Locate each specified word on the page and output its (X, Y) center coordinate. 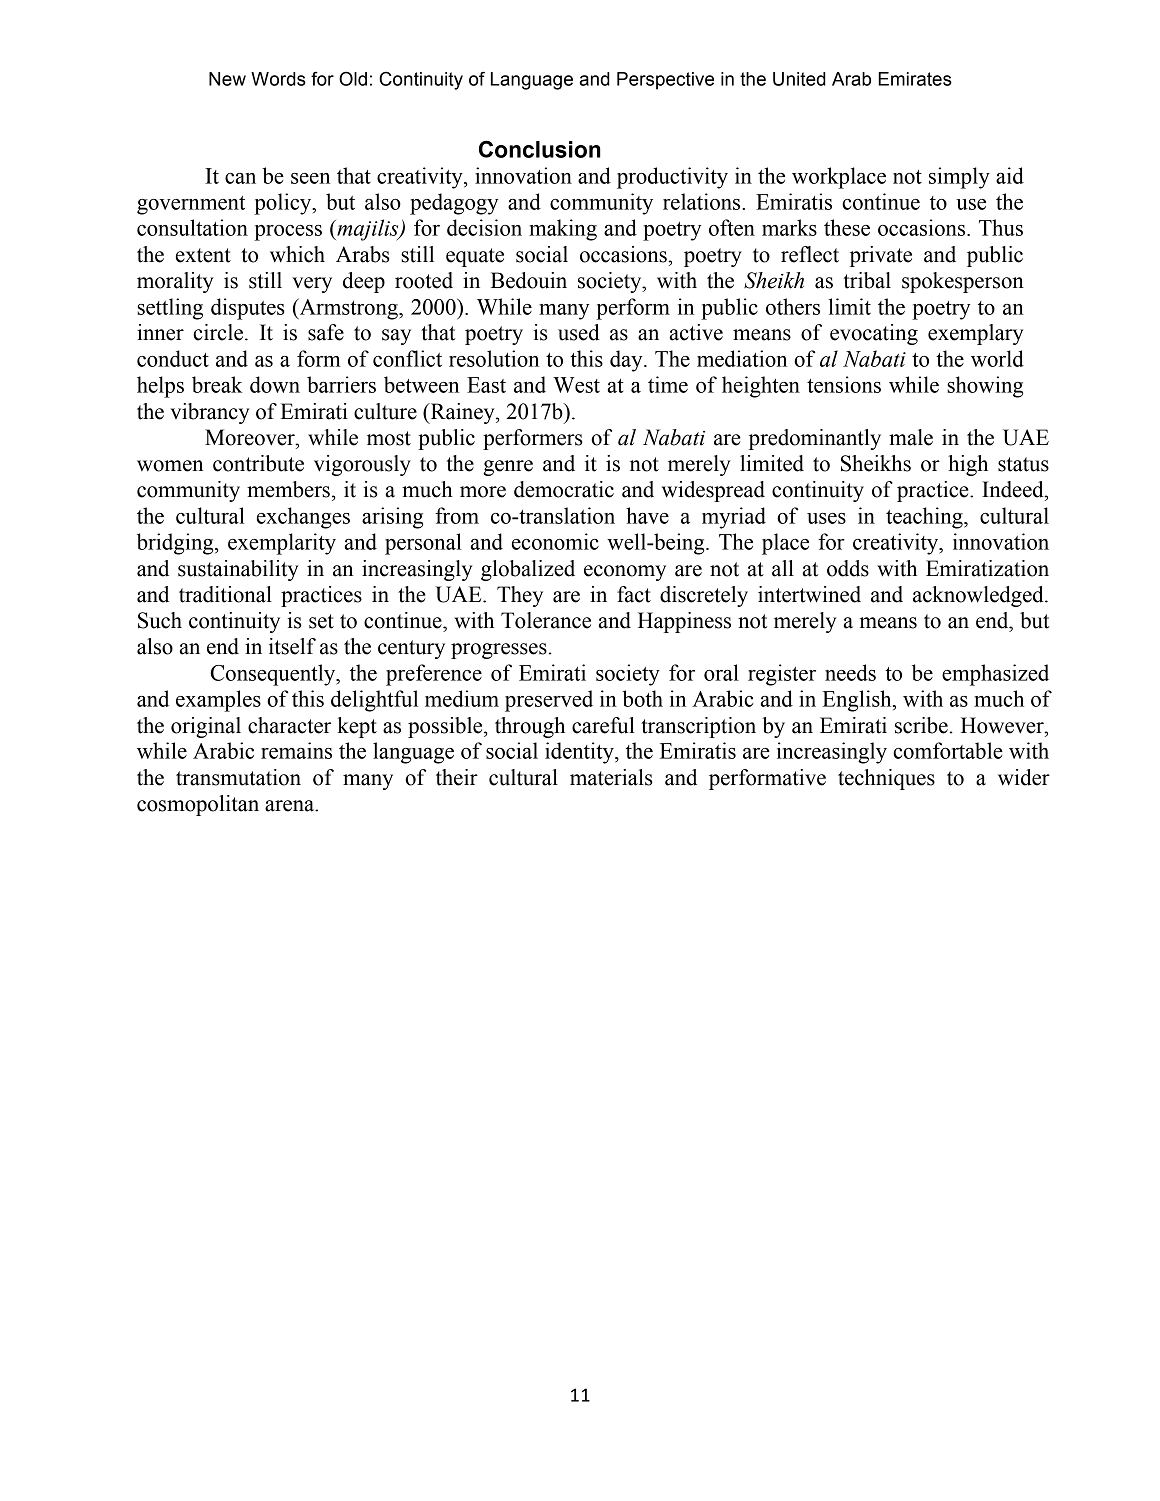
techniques (886, 779)
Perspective (665, 81)
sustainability (238, 570)
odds (848, 568)
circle (218, 332)
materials (611, 777)
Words (278, 79)
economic (555, 541)
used (579, 332)
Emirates (915, 79)
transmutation (238, 777)
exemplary (975, 334)
